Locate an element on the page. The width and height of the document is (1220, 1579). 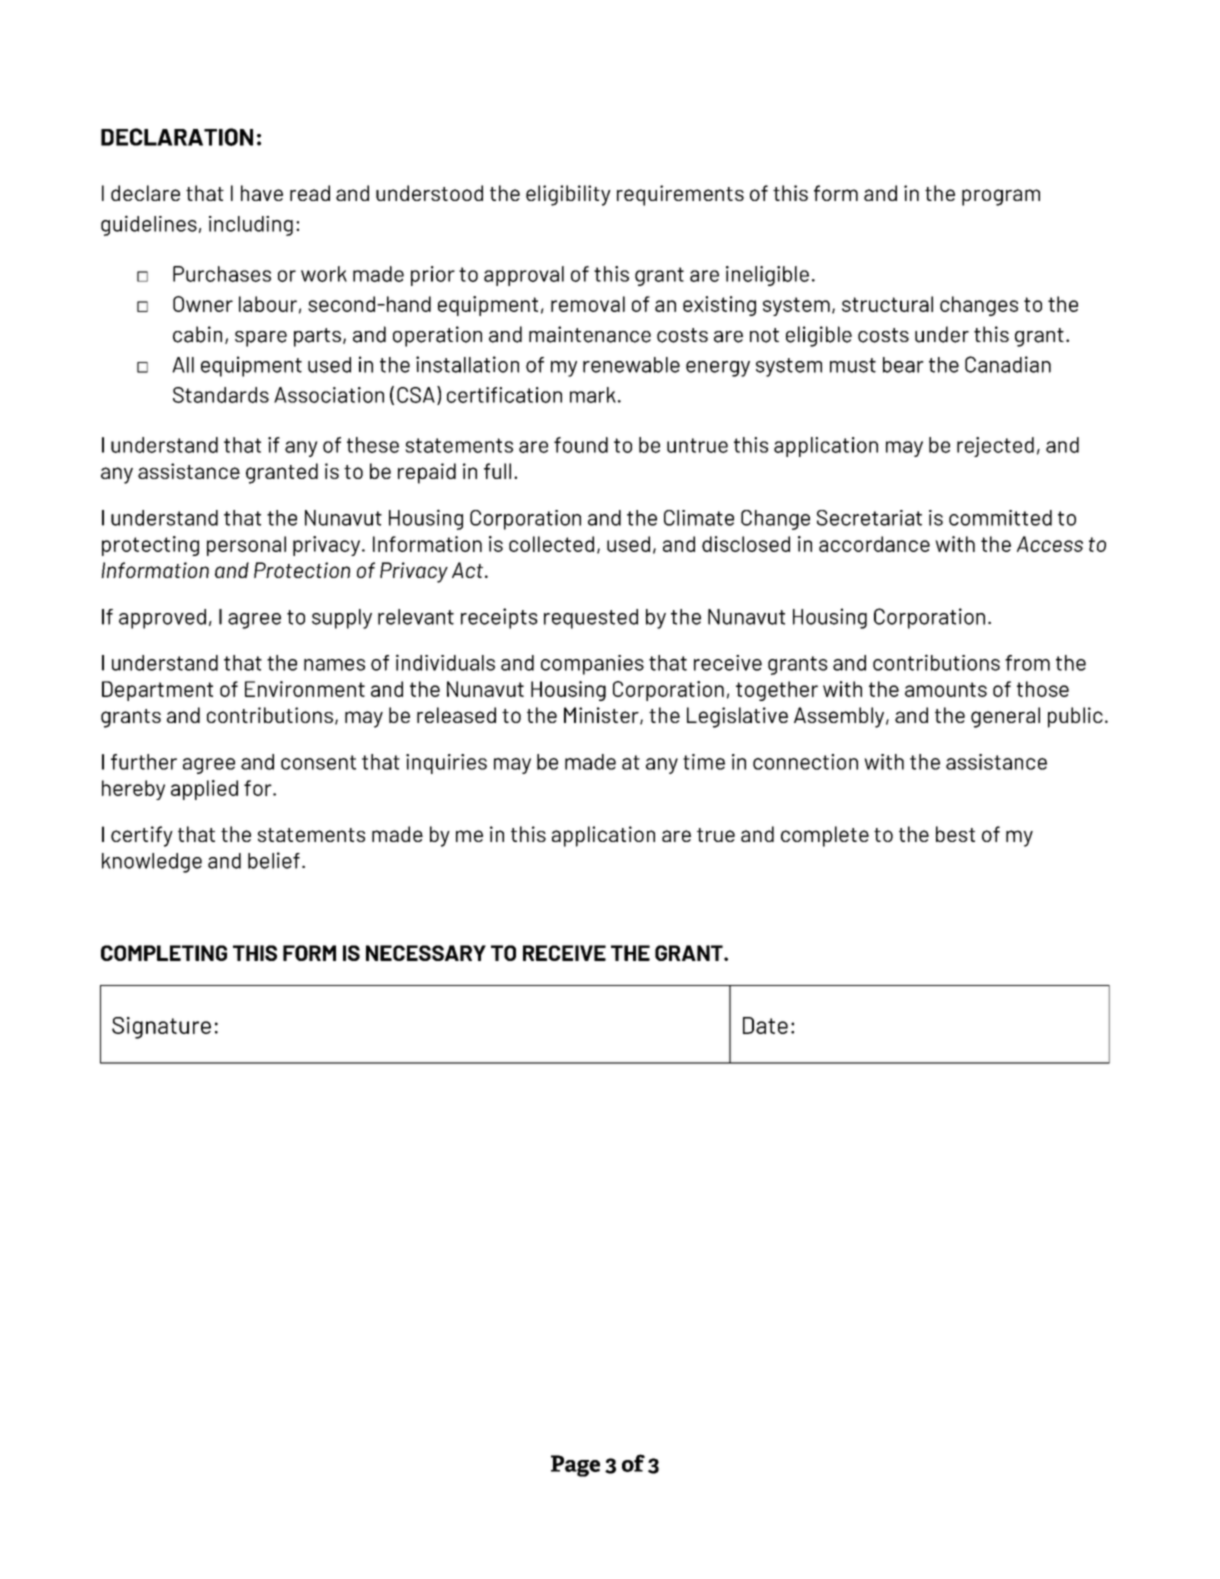
eligibility is located at coordinates (568, 195).
